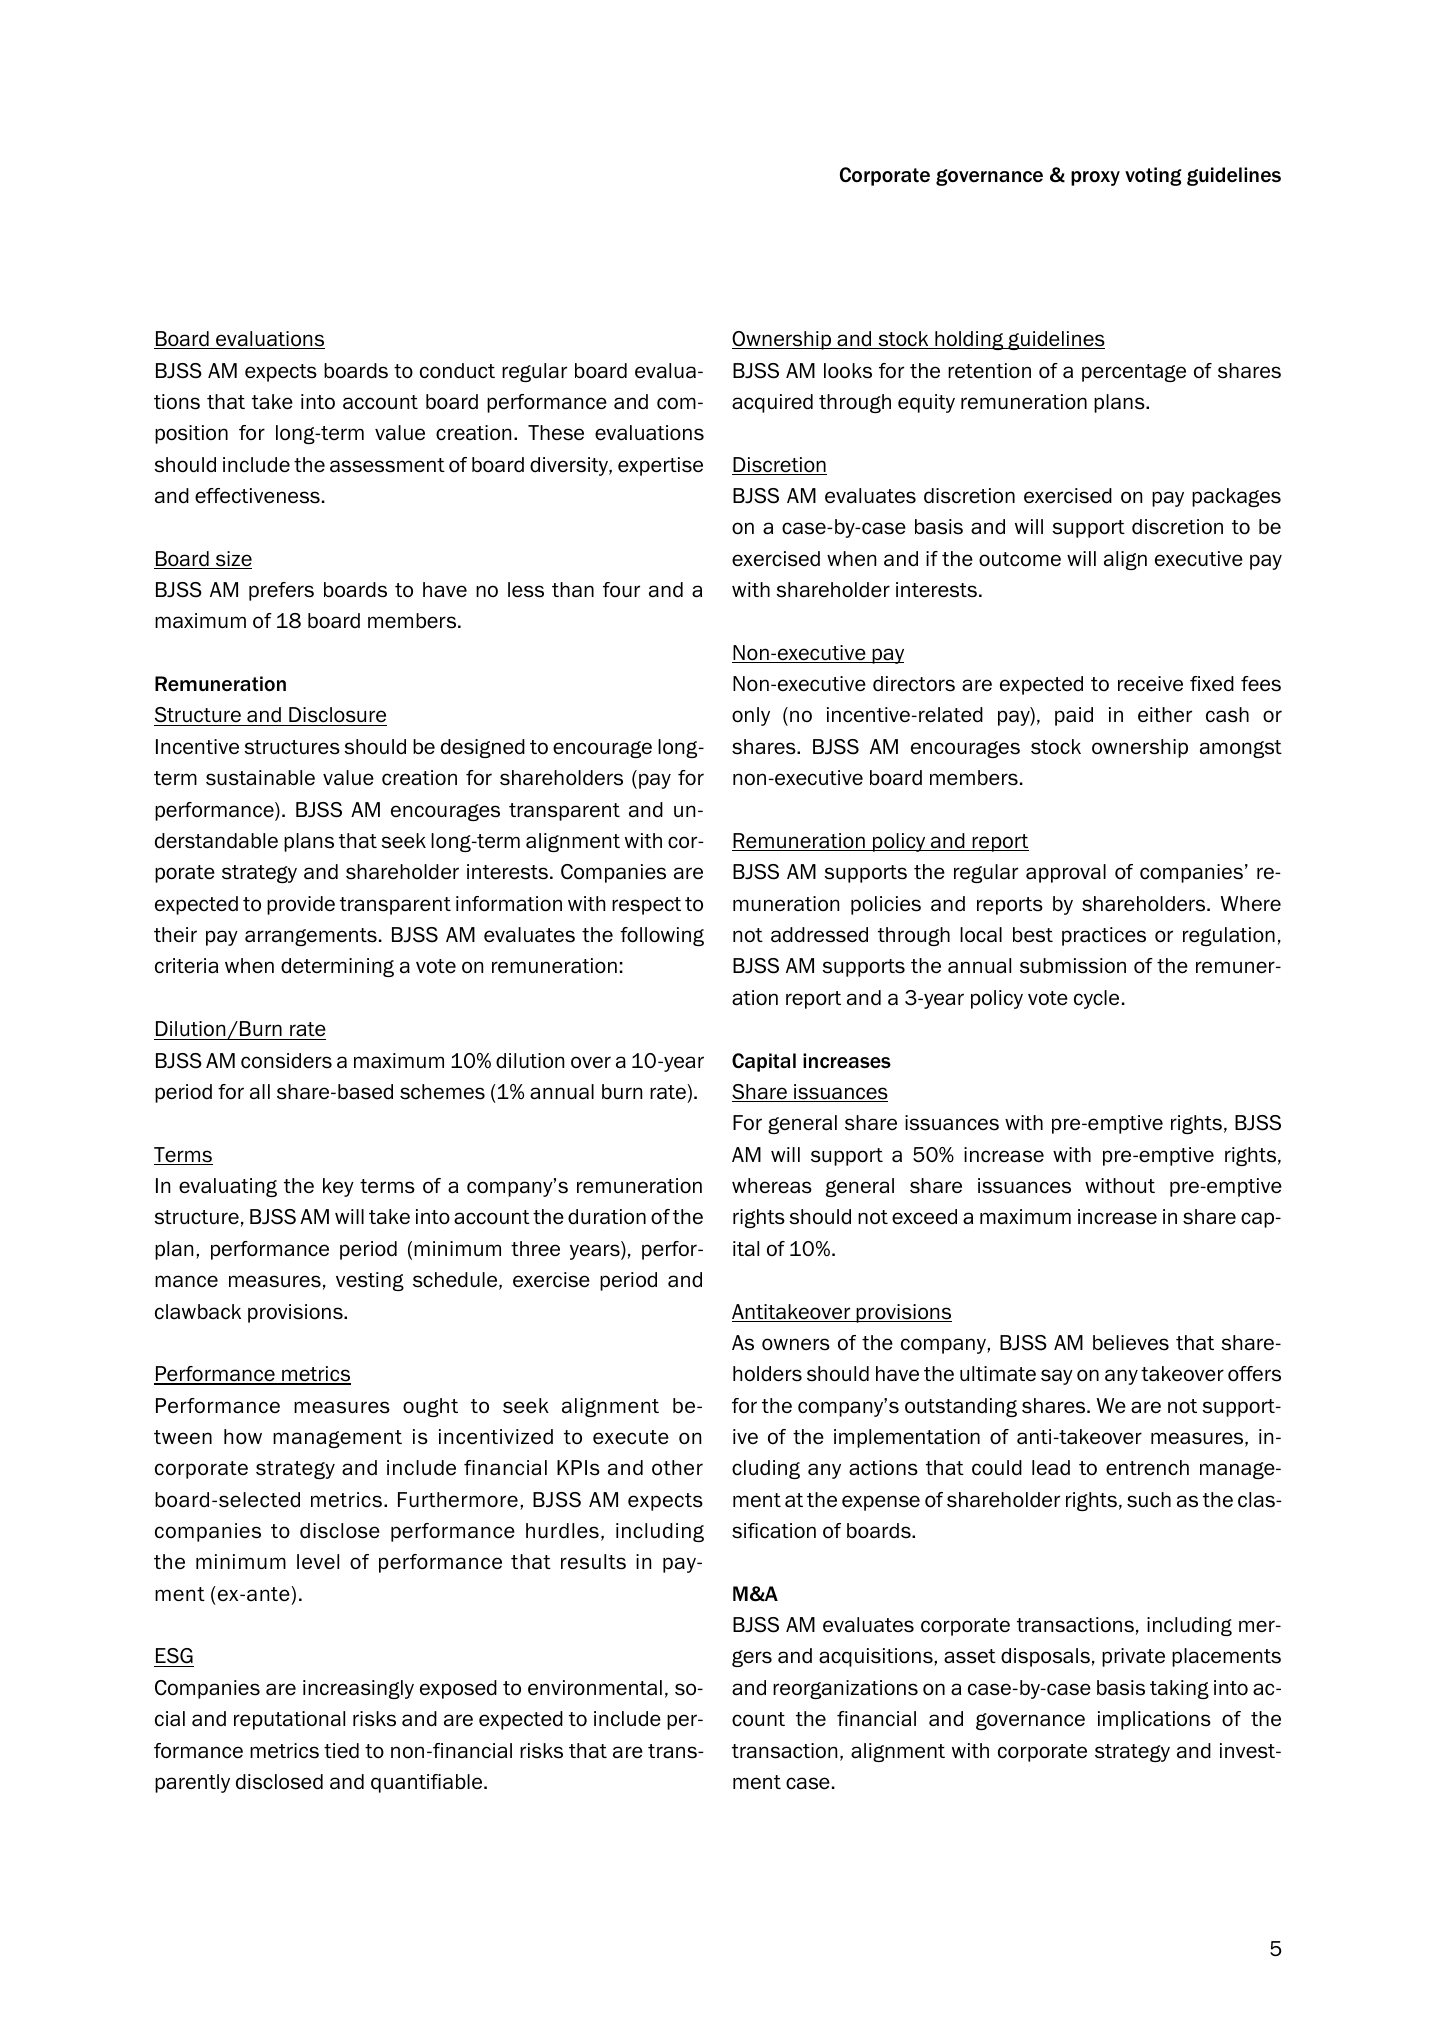  I want to click on increasingly, so click(358, 1689).
